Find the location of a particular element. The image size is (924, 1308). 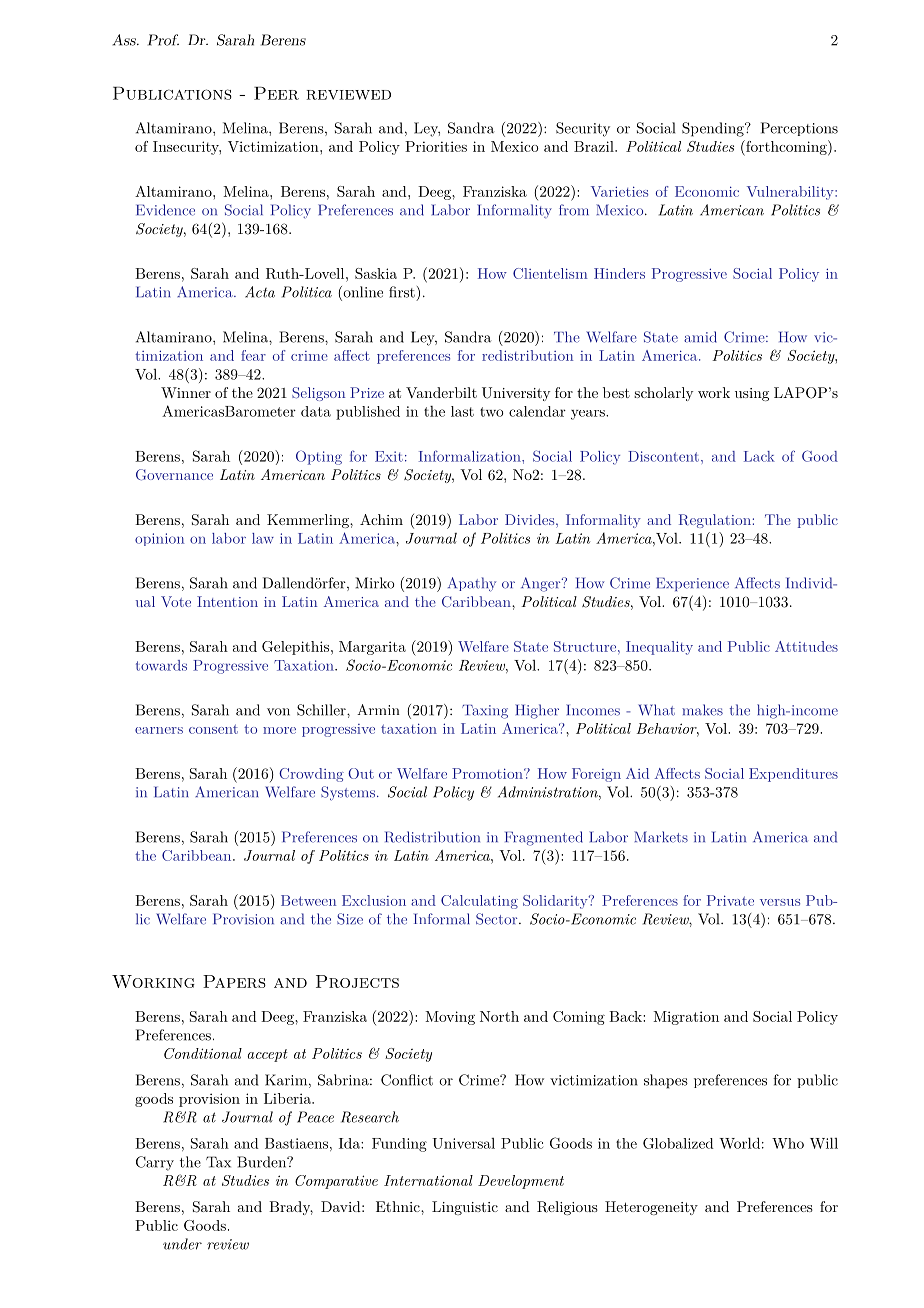

Prof is located at coordinates (163, 40).
